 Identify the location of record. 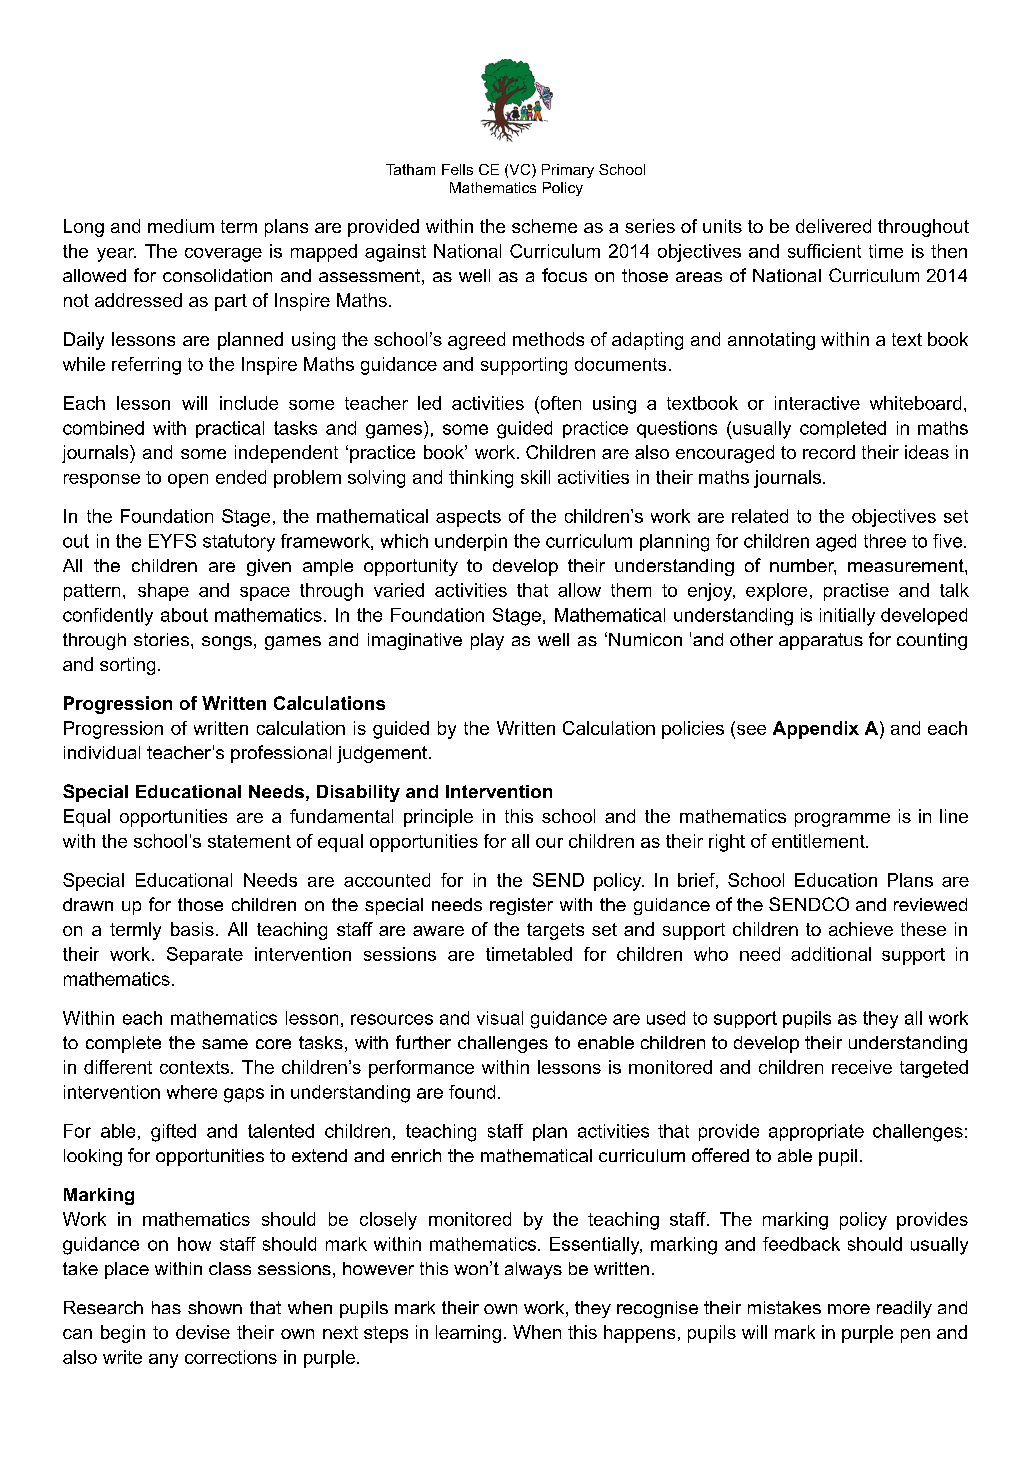
(829, 452).
